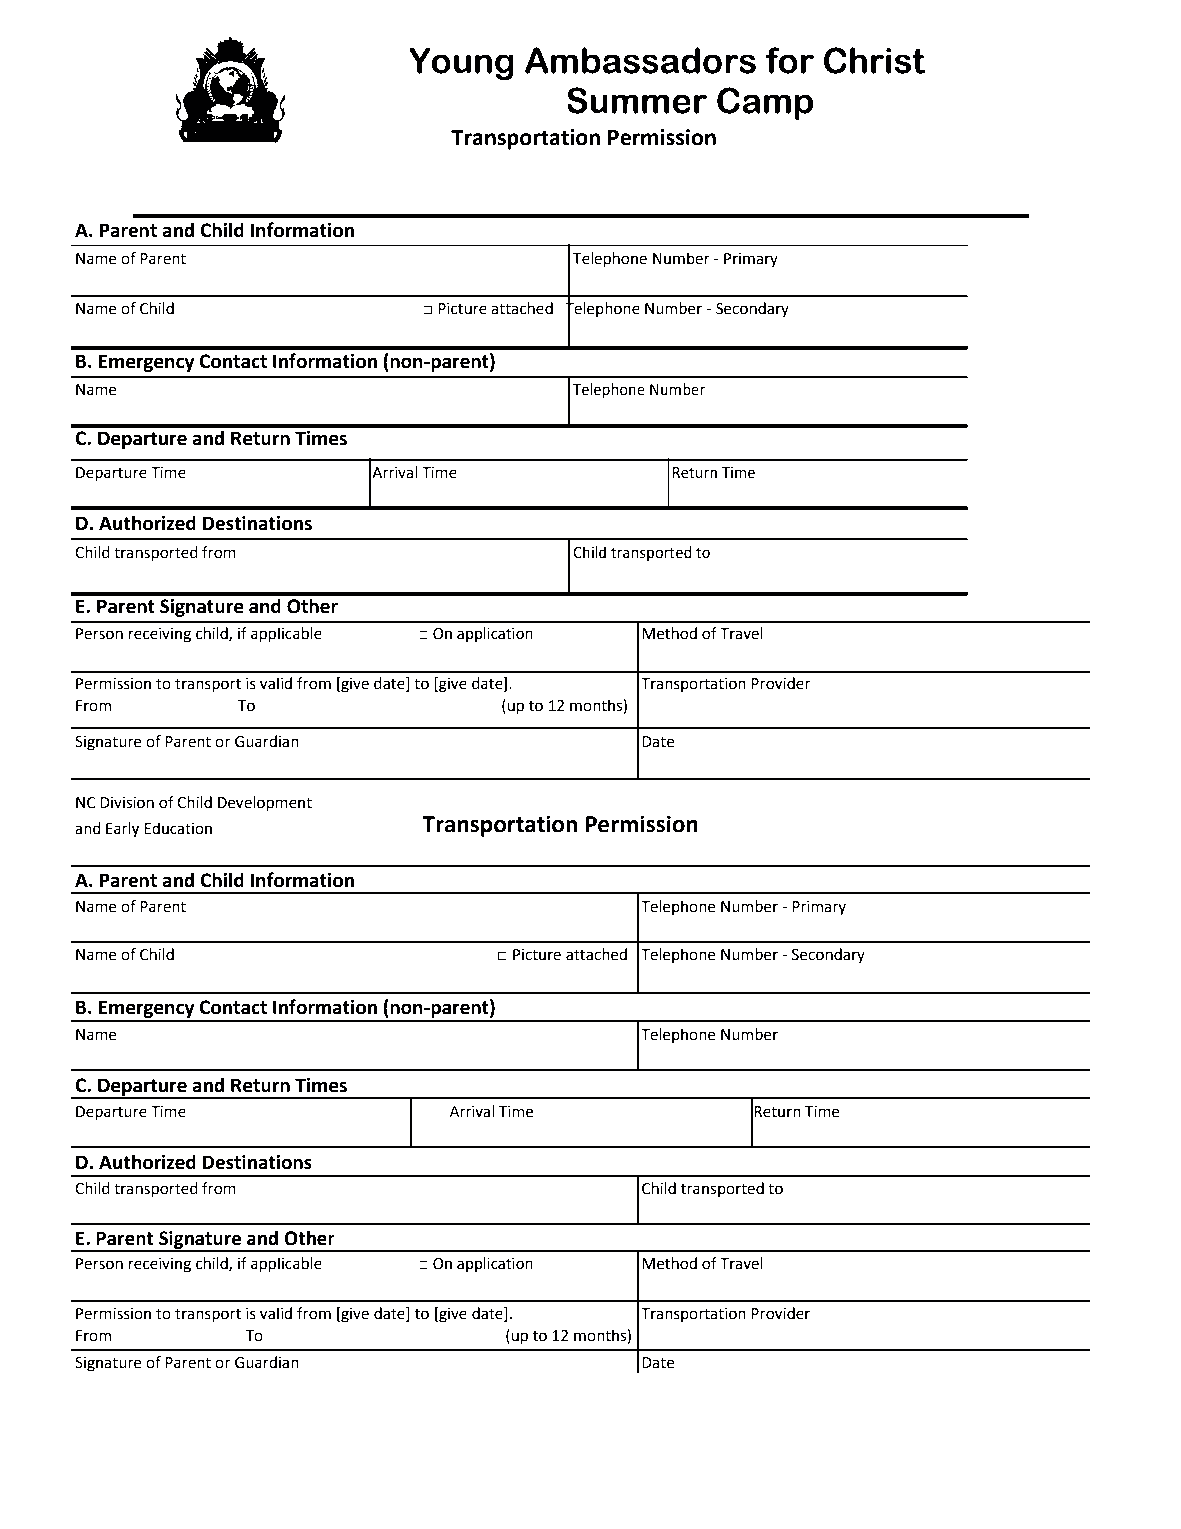  What do you see at coordinates (461, 63) in the page?
I see `Young` at bounding box center [461, 63].
